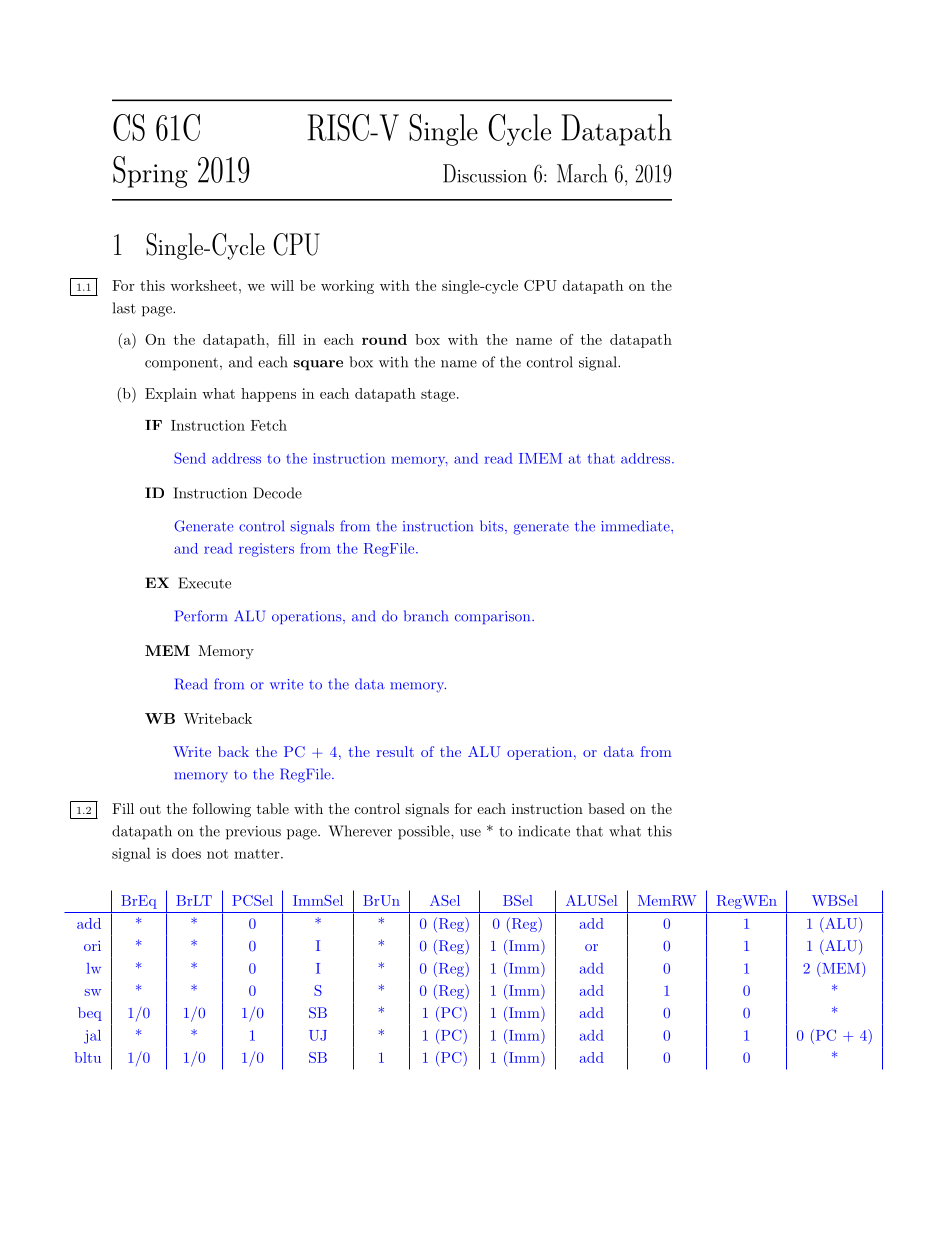 The height and width of the document is (1233, 952). What do you see at coordinates (582, 173) in the document?
I see `March` at bounding box center [582, 173].
